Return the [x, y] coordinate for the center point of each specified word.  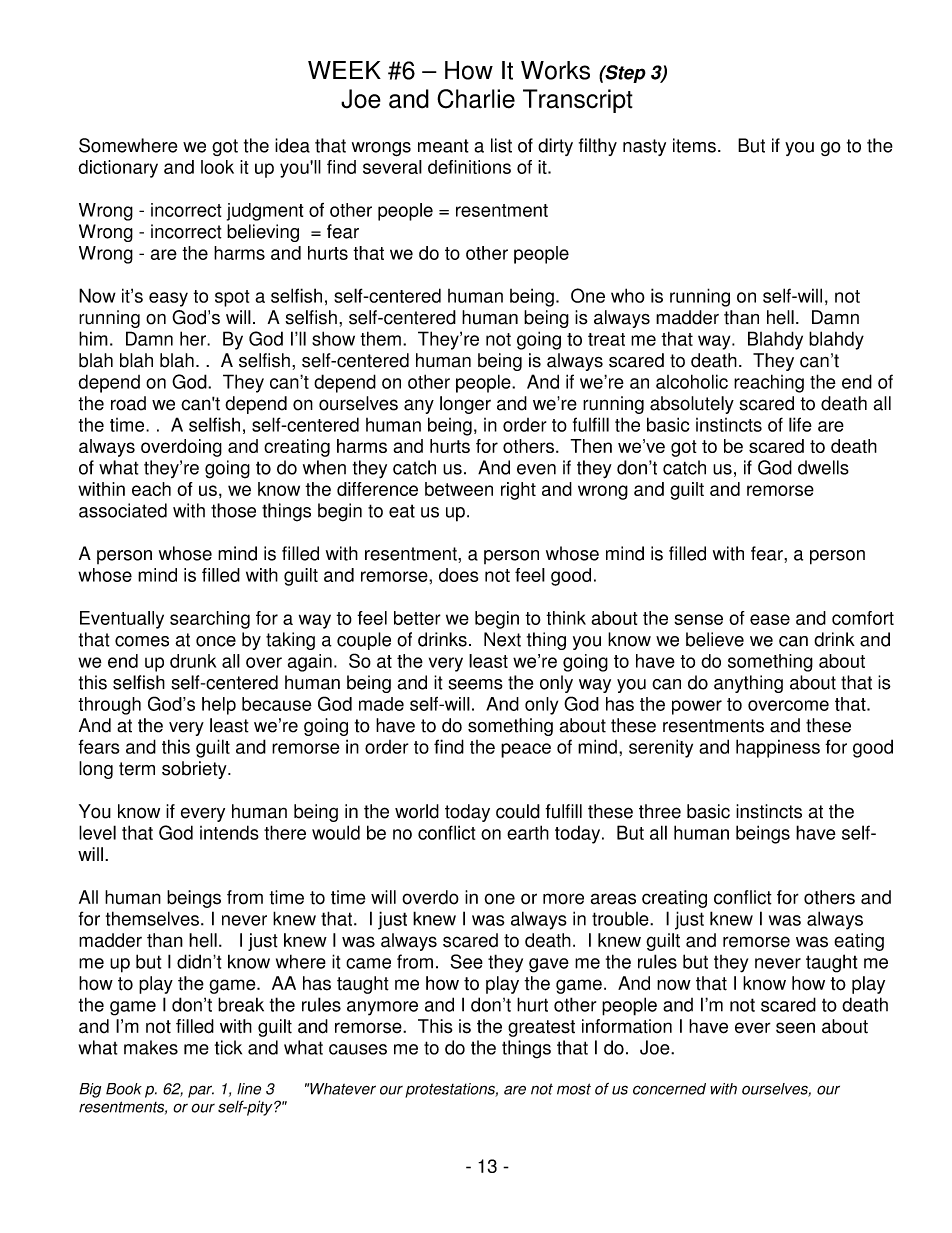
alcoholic [692, 381]
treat [606, 339]
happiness [778, 748]
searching [210, 620]
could [518, 811]
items [694, 145]
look [217, 167]
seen [795, 1028]
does [458, 575]
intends [229, 832]
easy [168, 299]
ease [770, 619]
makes [151, 1047]
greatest [541, 1028]
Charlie [476, 99]
